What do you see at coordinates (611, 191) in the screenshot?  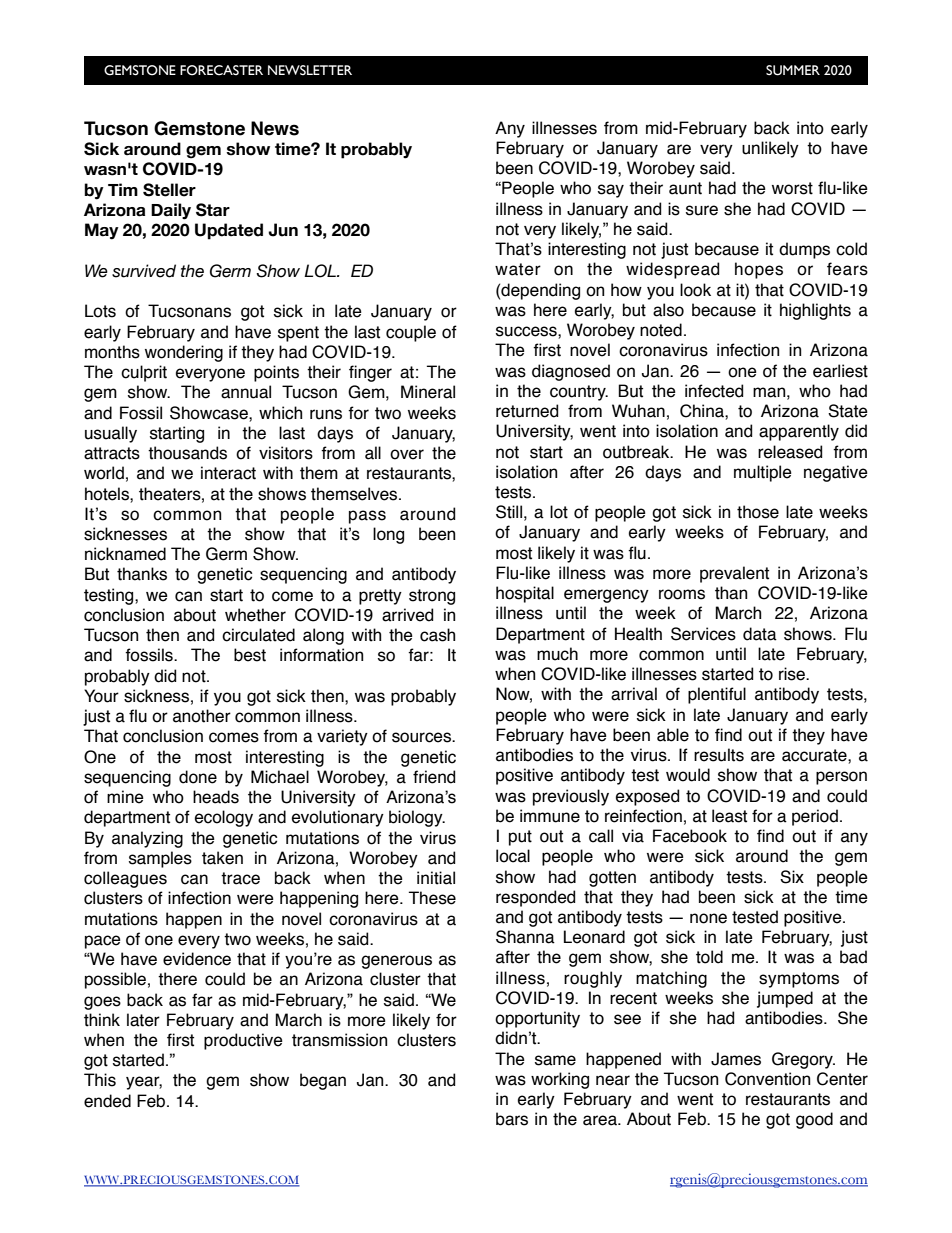 I see `say` at bounding box center [611, 191].
